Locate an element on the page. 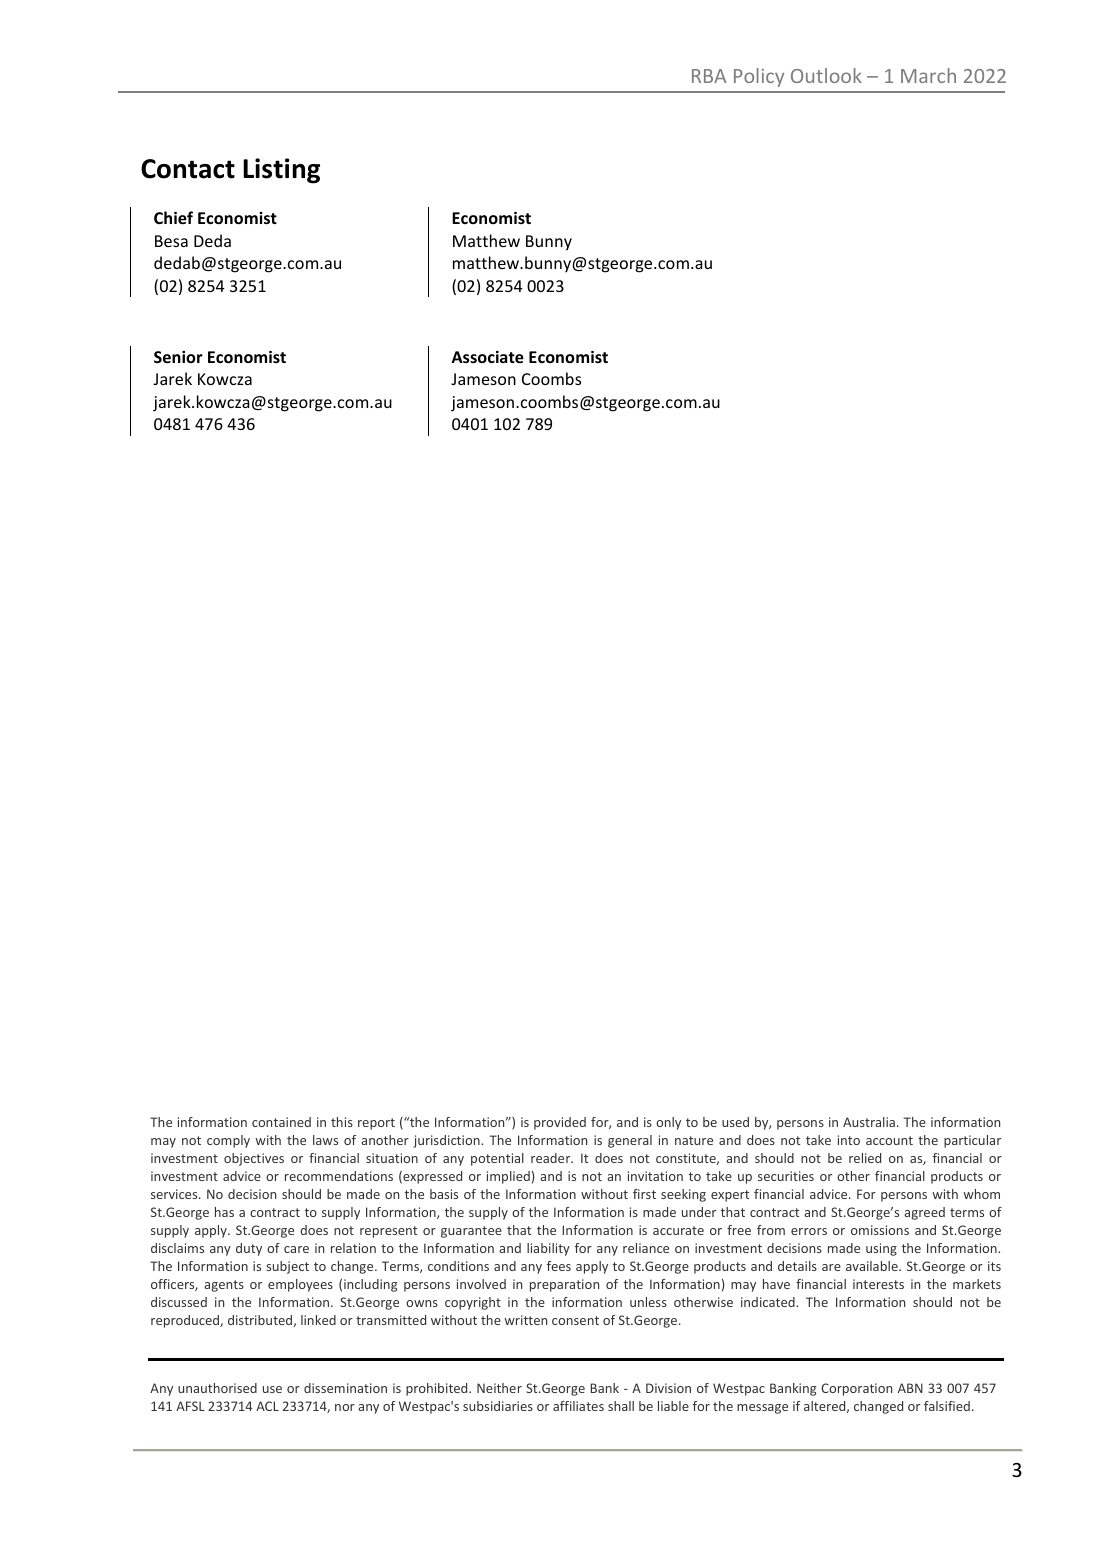 This document has height=1554, width=1098. Outlook is located at coordinates (826, 75).
